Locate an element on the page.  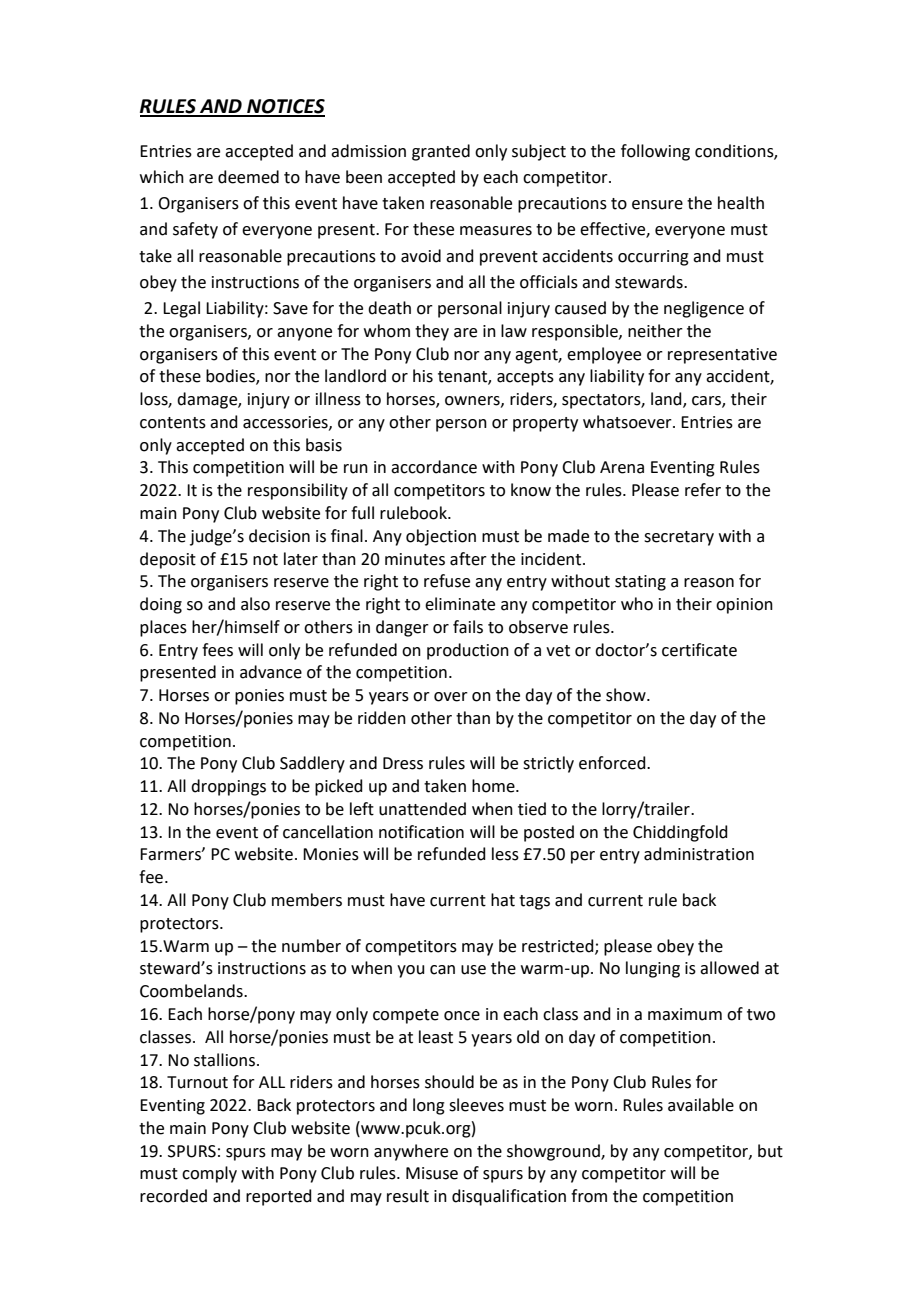
refer is located at coordinates (703, 490).
